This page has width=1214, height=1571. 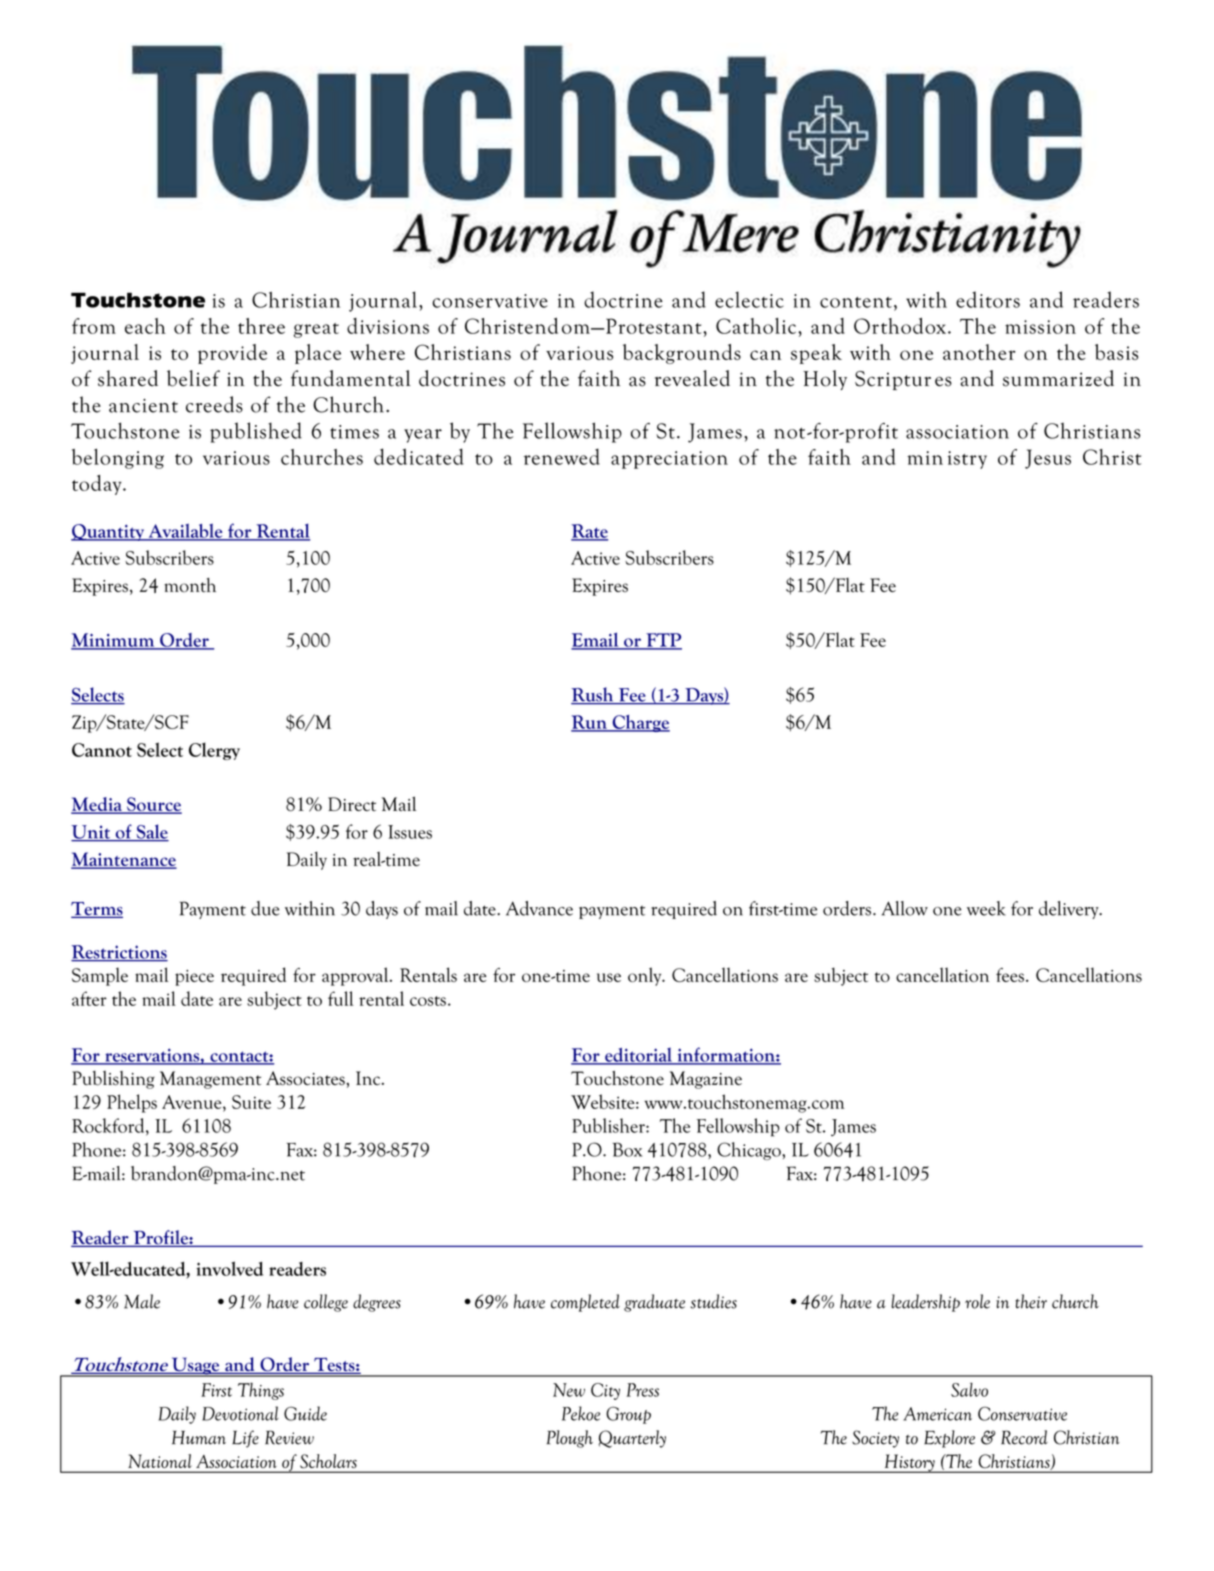 What do you see at coordinates (199, 1437) in the page?
I see `Human` at bounding box center [199, 1437].
